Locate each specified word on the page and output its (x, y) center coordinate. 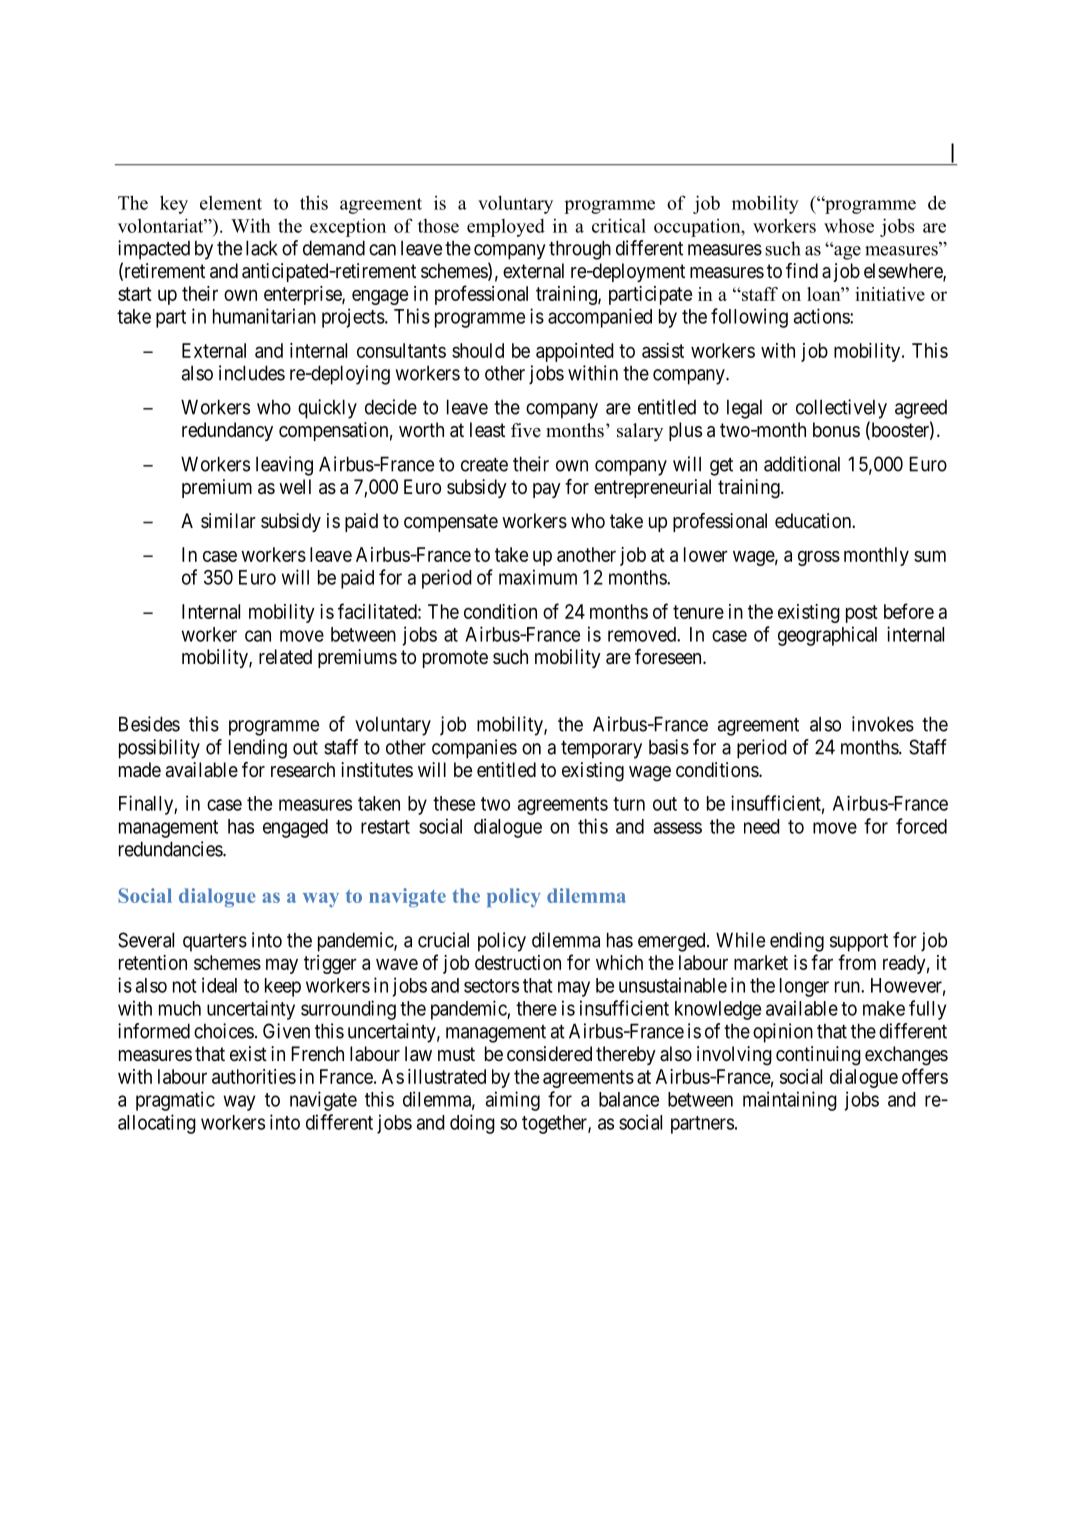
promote (455, 659)
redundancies (171, 849)
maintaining (790, 1101)
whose (849, 226)
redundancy (227, 431)
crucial (443, 940)
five (526, 430)
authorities (254, 1076)
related (285, 657)
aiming (513, 1101)
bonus (836, 429)
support (859, 943)
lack (262, 248)
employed (506, 228)
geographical (827, 636)
